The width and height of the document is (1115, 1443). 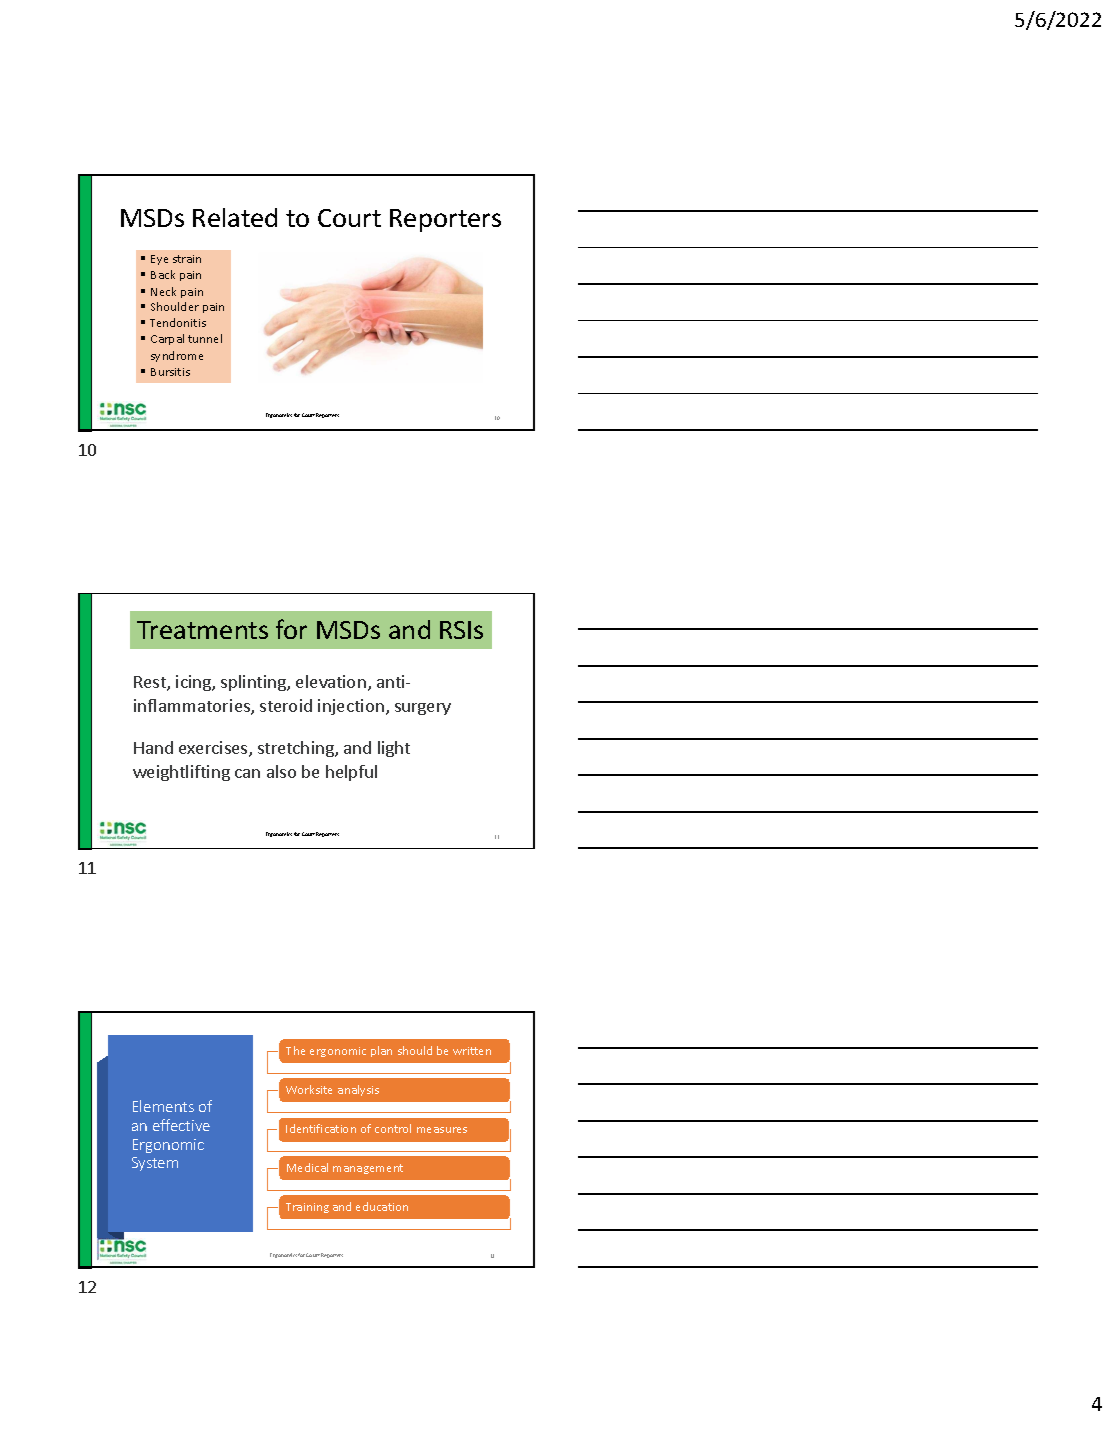 What do you see at coordinates (331, 681) in the document?
I see `elevation` at bounding box center [331, 681].
